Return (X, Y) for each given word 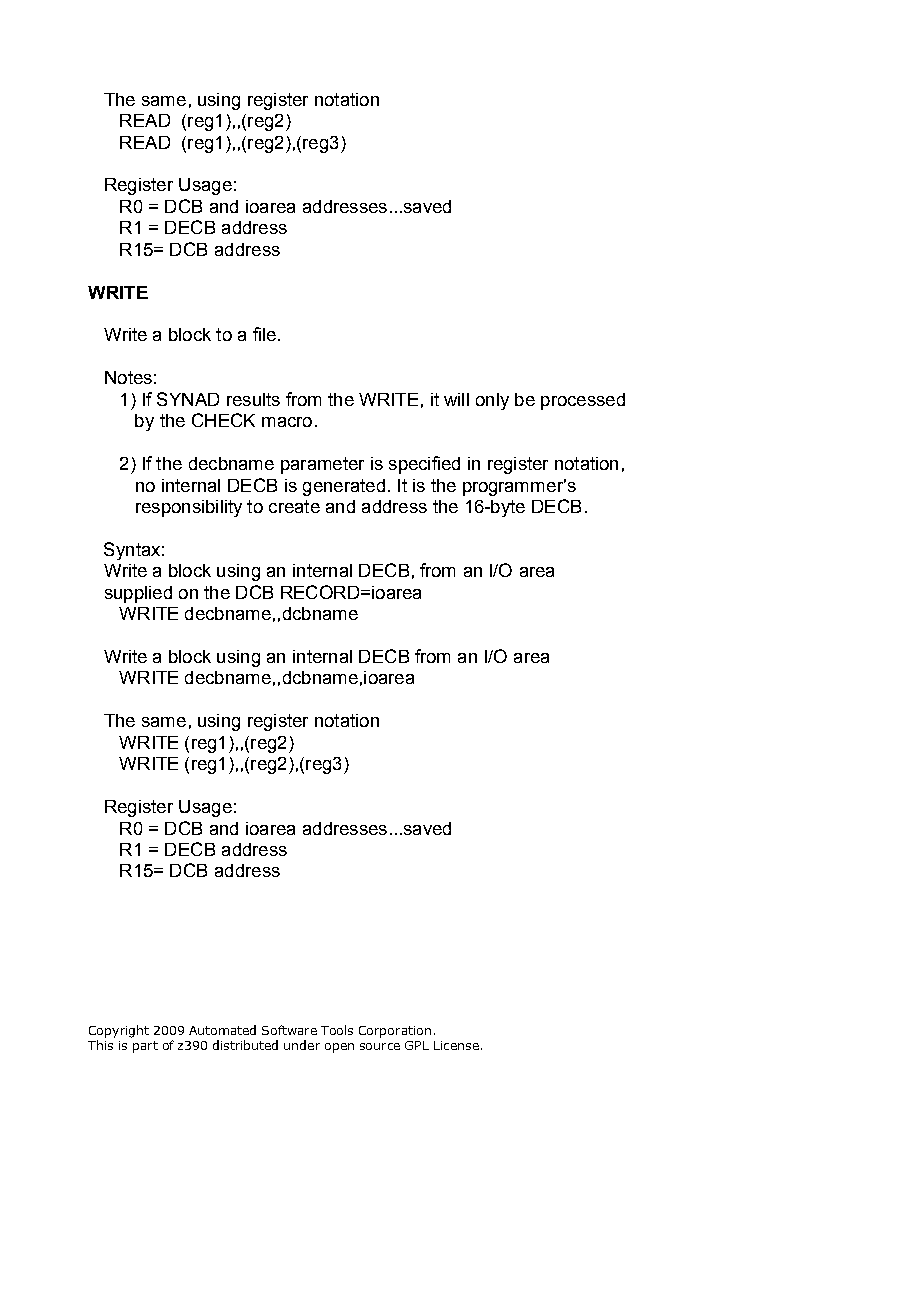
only (492, 401)
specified (424, 465)
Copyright (119, 1031)
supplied (138, 594)
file (264, 334)
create (294, 506)
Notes (128, 377)
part (145, 1047)
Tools (337, 1030)
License (456, 1045)
